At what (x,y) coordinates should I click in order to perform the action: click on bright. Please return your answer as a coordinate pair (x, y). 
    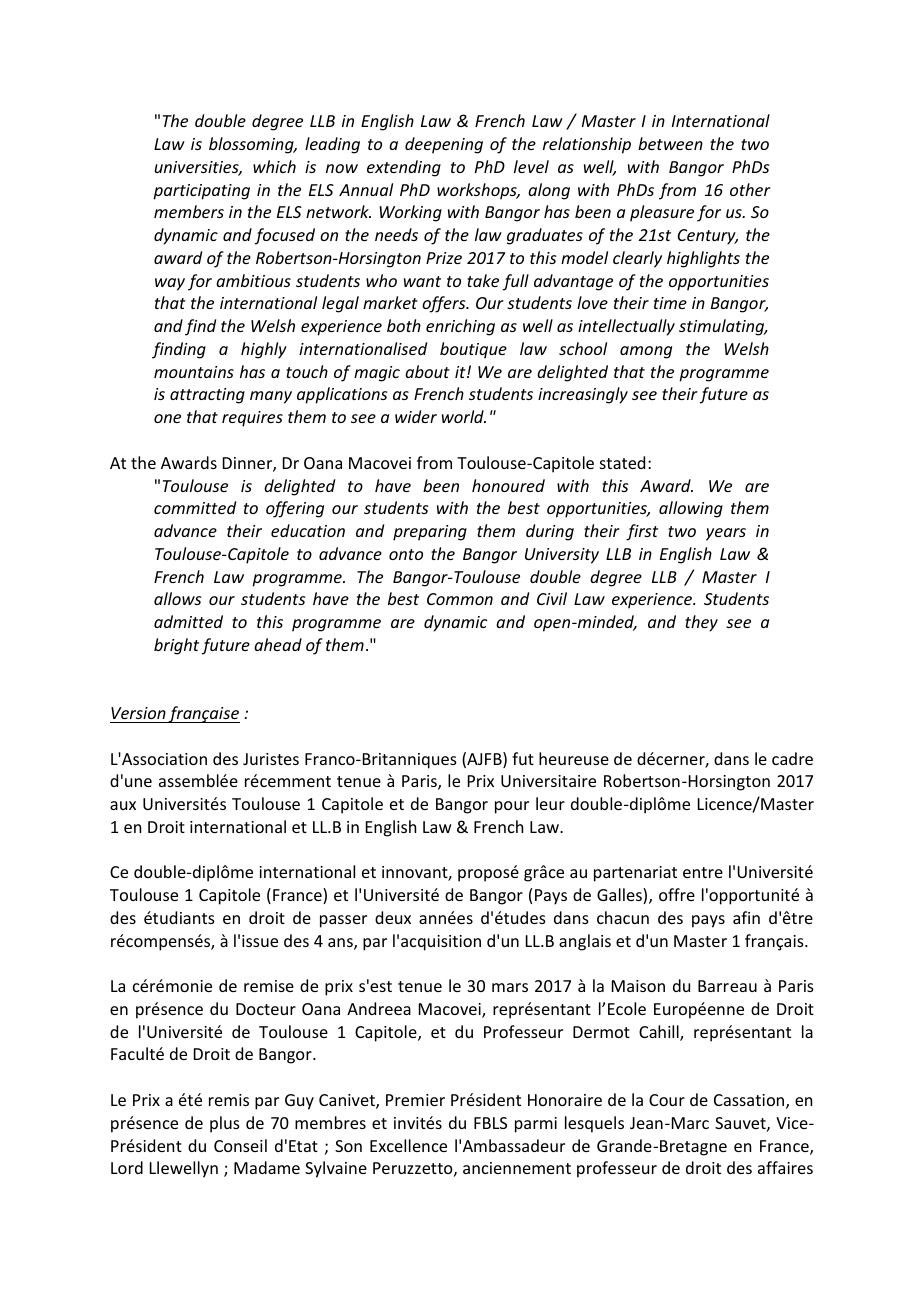
    Looking at the image, I should click on (176, 646).
